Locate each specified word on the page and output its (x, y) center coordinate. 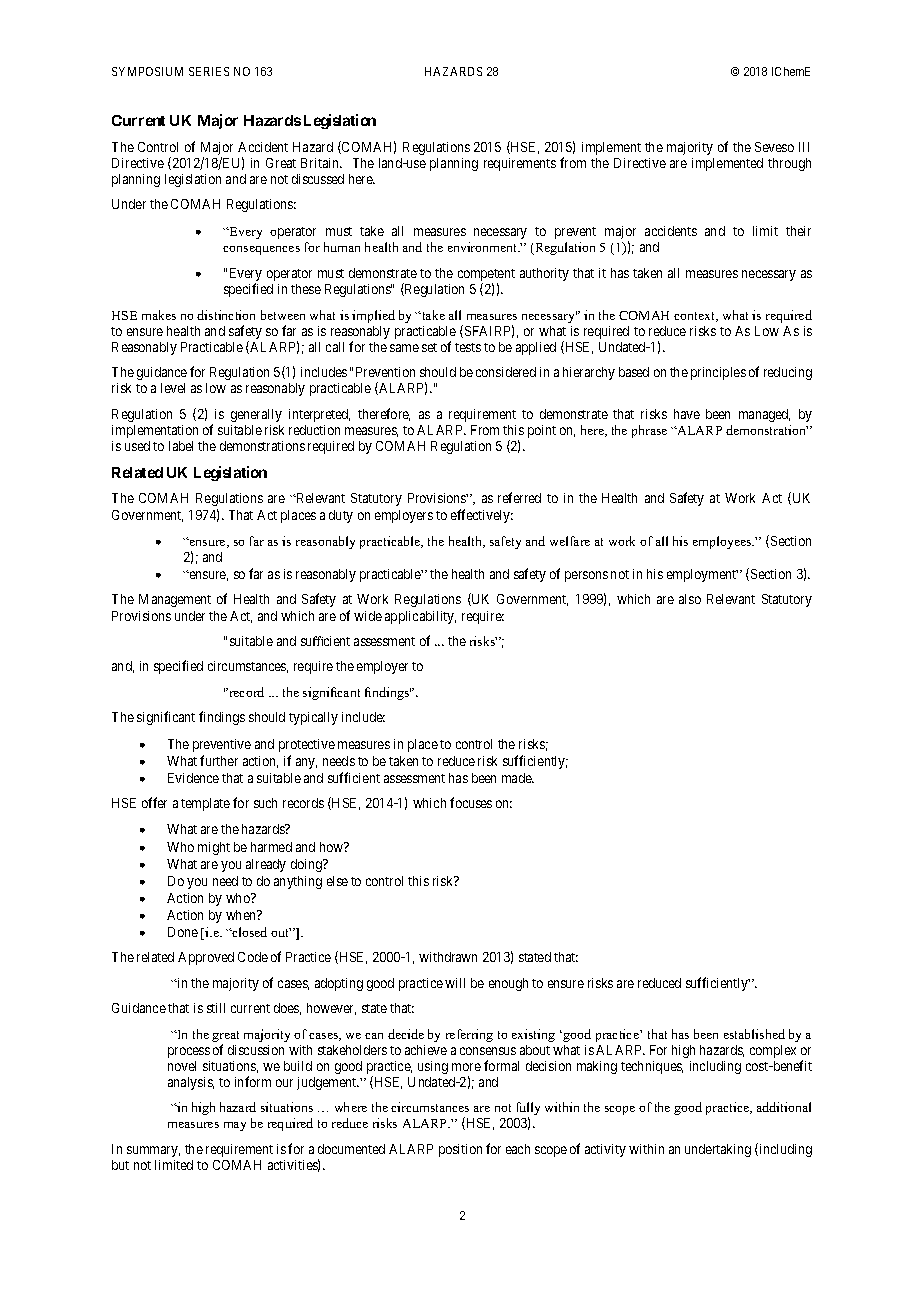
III (804, 147)
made (517, 778)
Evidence (193, 778)
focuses (471, 802)
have (687, 414)
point (542, 431)
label (181, 446)
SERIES (209, 71)
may (235, 1126)
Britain (321, 163)
